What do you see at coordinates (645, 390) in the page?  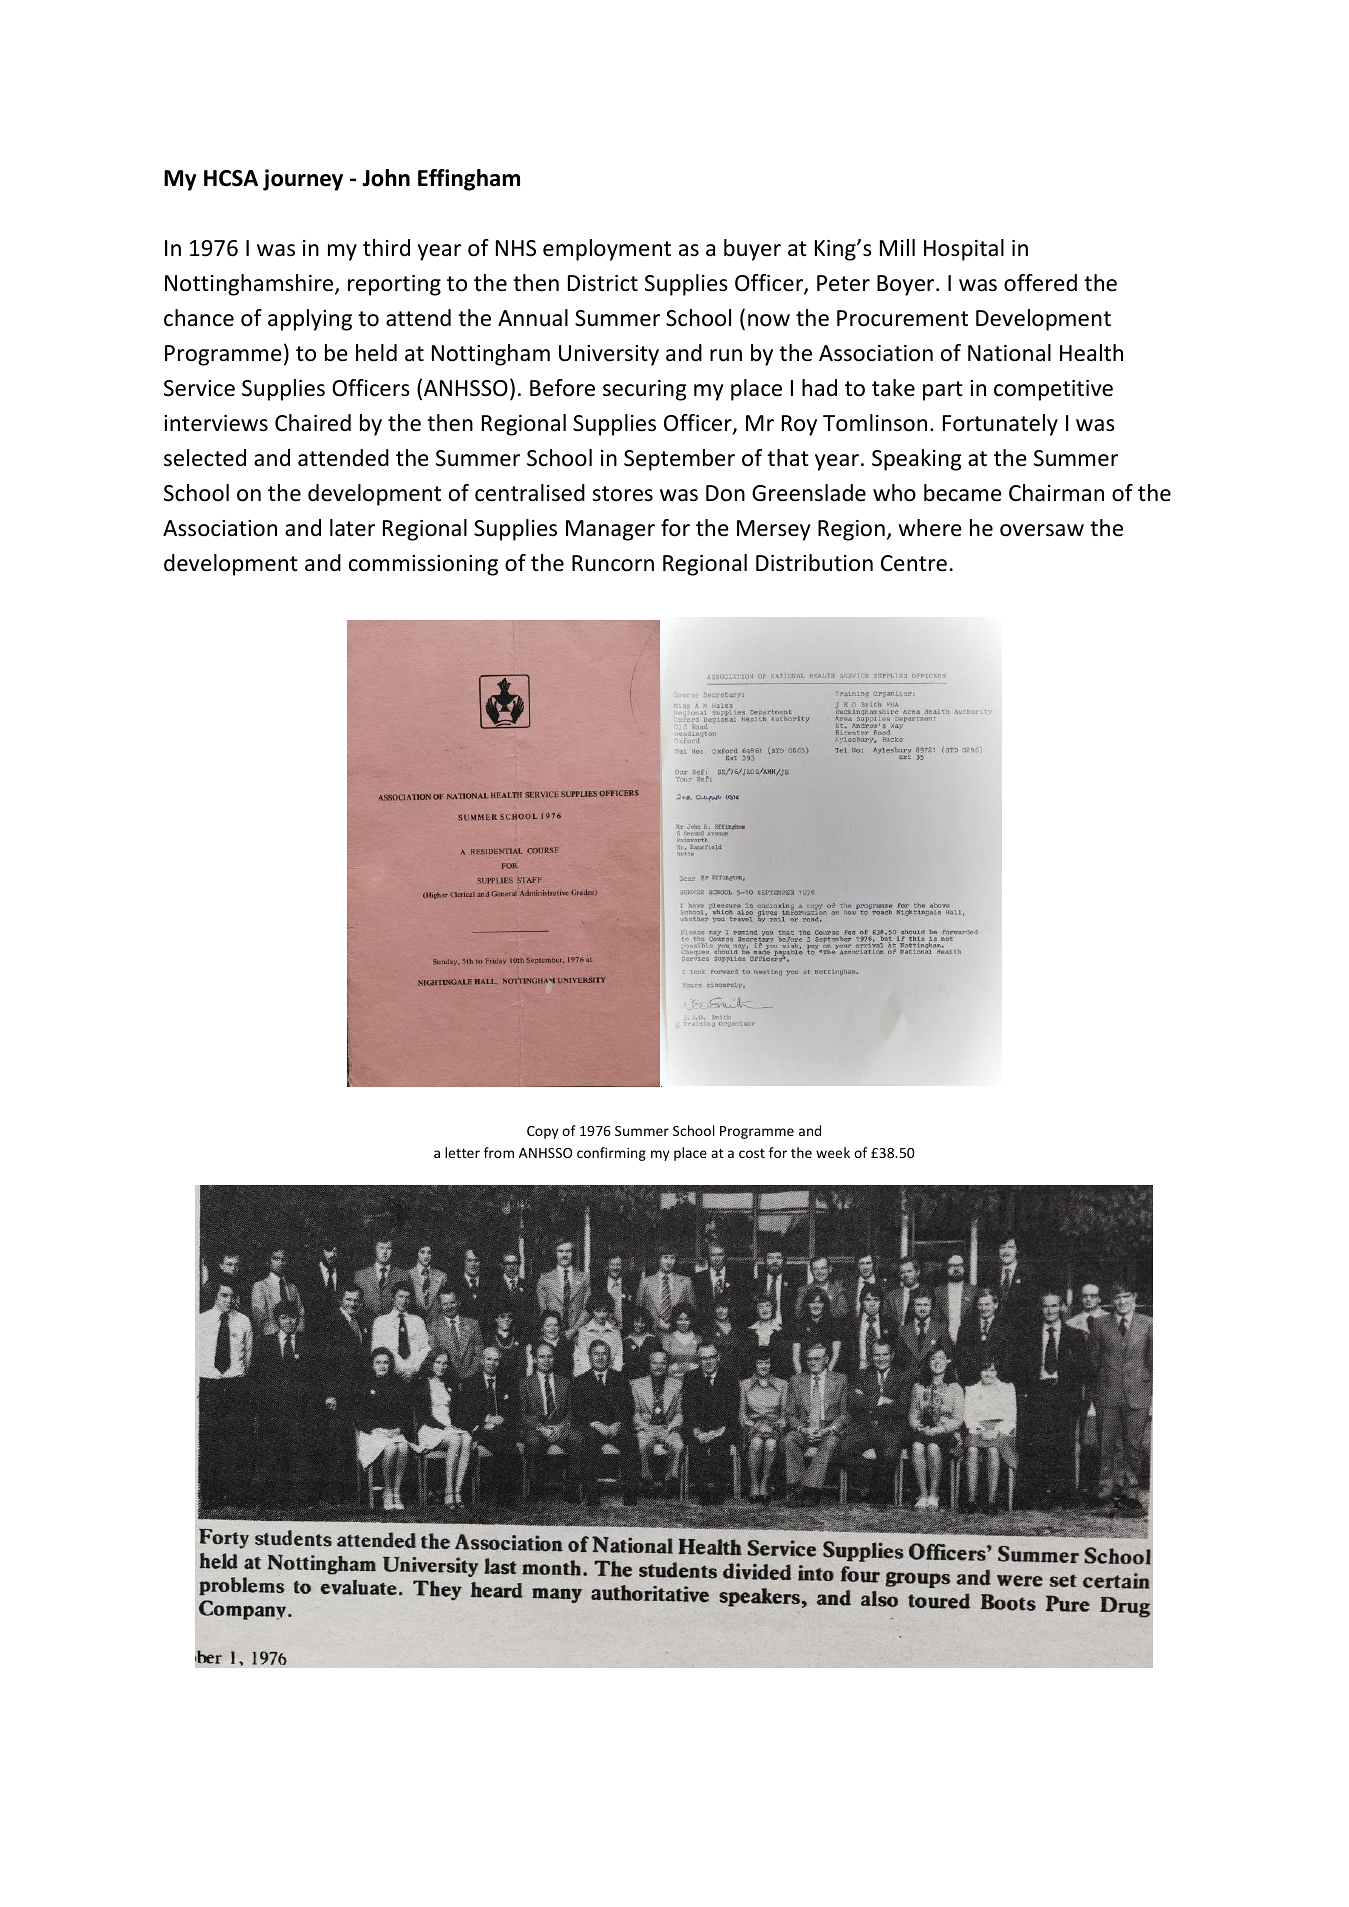 I see `securing` at bounding box center [645, 390].
